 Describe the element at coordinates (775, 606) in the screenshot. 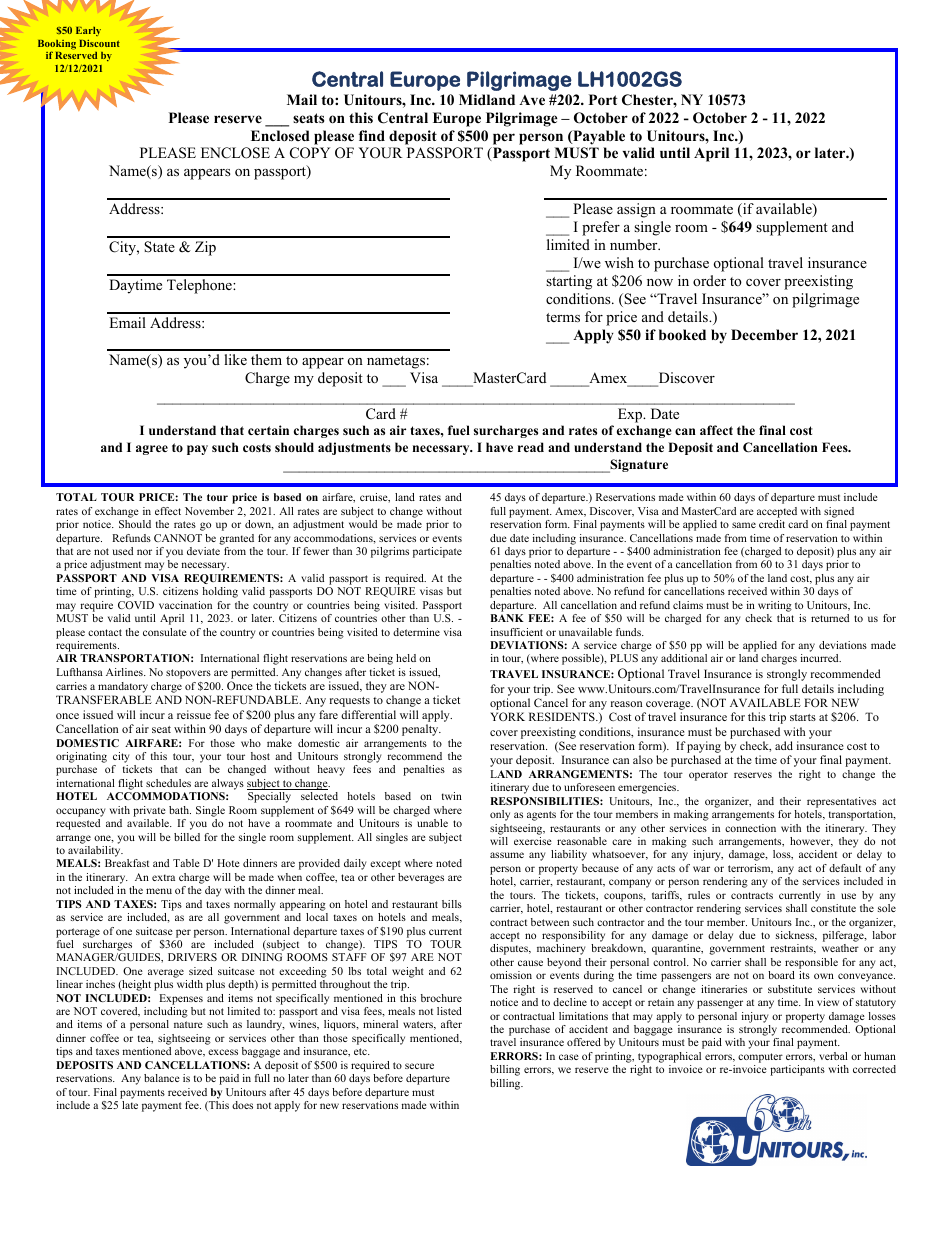

I see `writing` at that location.
